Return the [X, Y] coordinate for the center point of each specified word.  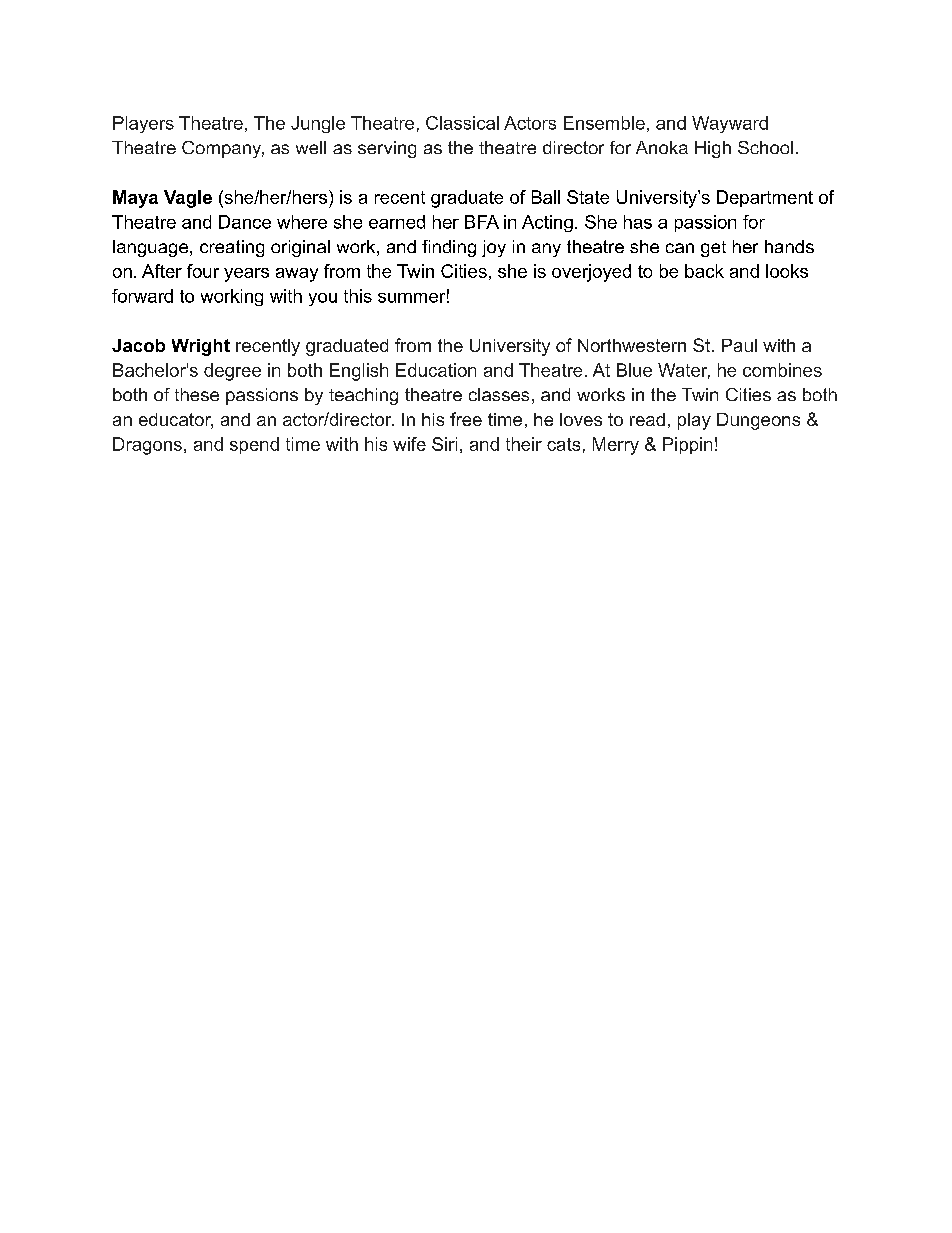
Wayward [730, 124]
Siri [444, 444]
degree [232, 372]
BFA [482, 222]
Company [223, 149]
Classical [462, 123]
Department [765, 198]
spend [254, 445]
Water [684, 371]
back [704, 271]
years [246, 275]
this [358, 296]
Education [436, 370]
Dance [245, 222]
